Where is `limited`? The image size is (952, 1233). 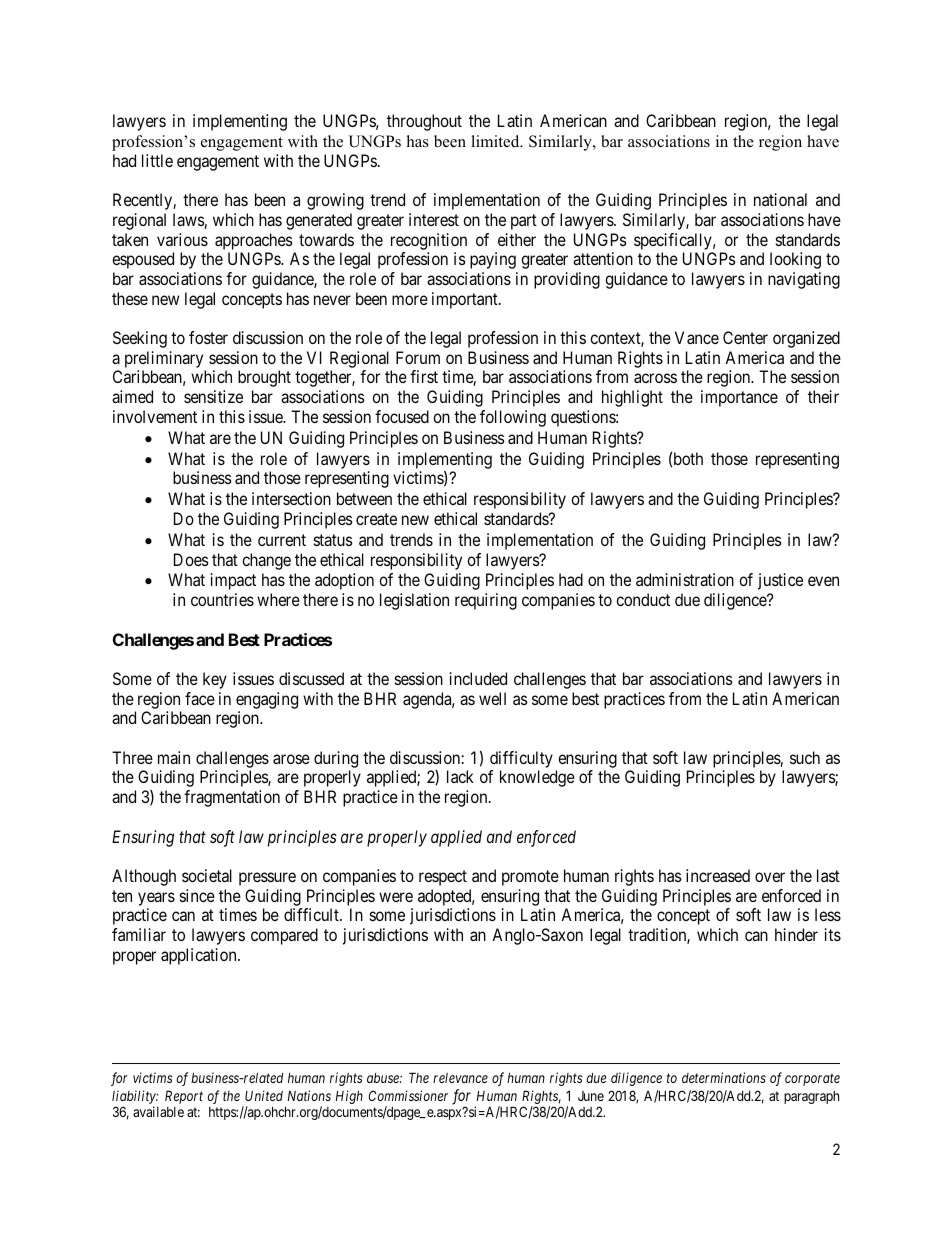
limited is located at coordinates (496, 141).
